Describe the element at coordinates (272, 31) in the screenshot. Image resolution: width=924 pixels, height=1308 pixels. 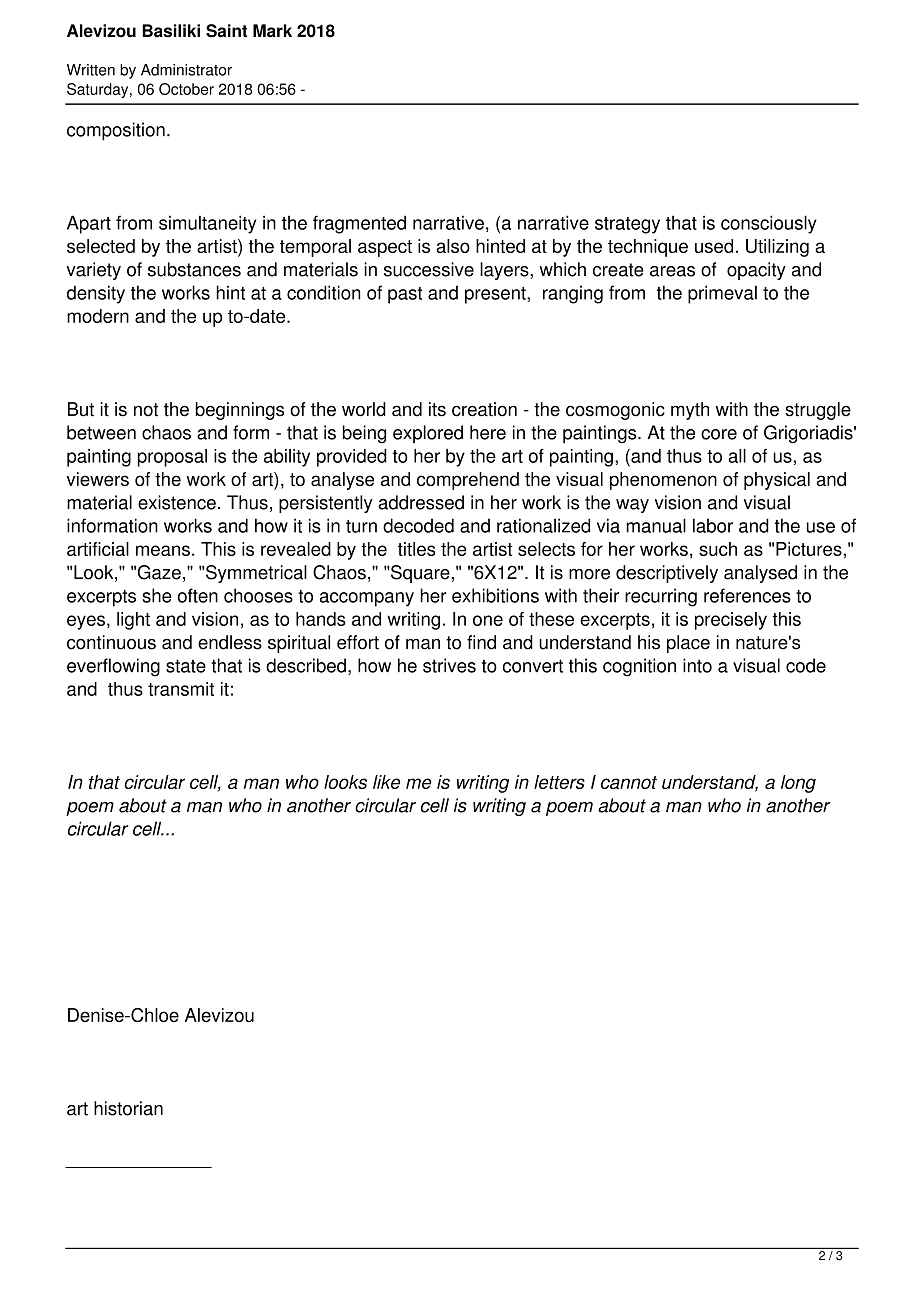
I see `Mark` at that location.
